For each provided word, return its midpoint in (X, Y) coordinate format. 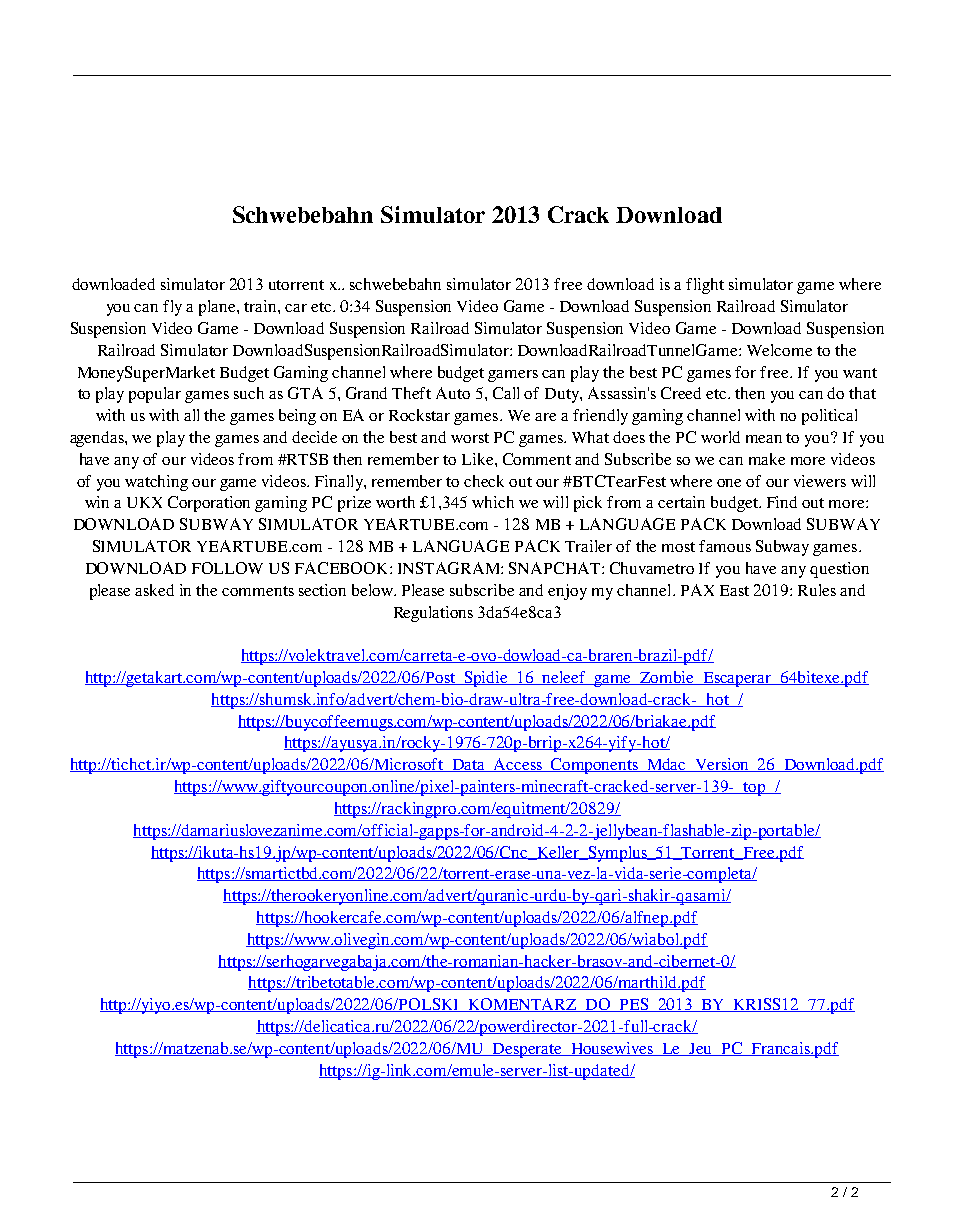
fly (172, 308)
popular (155, 395)
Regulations (433, 614)
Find (782, 502)
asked (154, 590)
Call (506, 393)
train (261, 306)
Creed (681, 393)
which (493, 502)
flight (705, 286)
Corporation (209, 504)
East (734, 590)
